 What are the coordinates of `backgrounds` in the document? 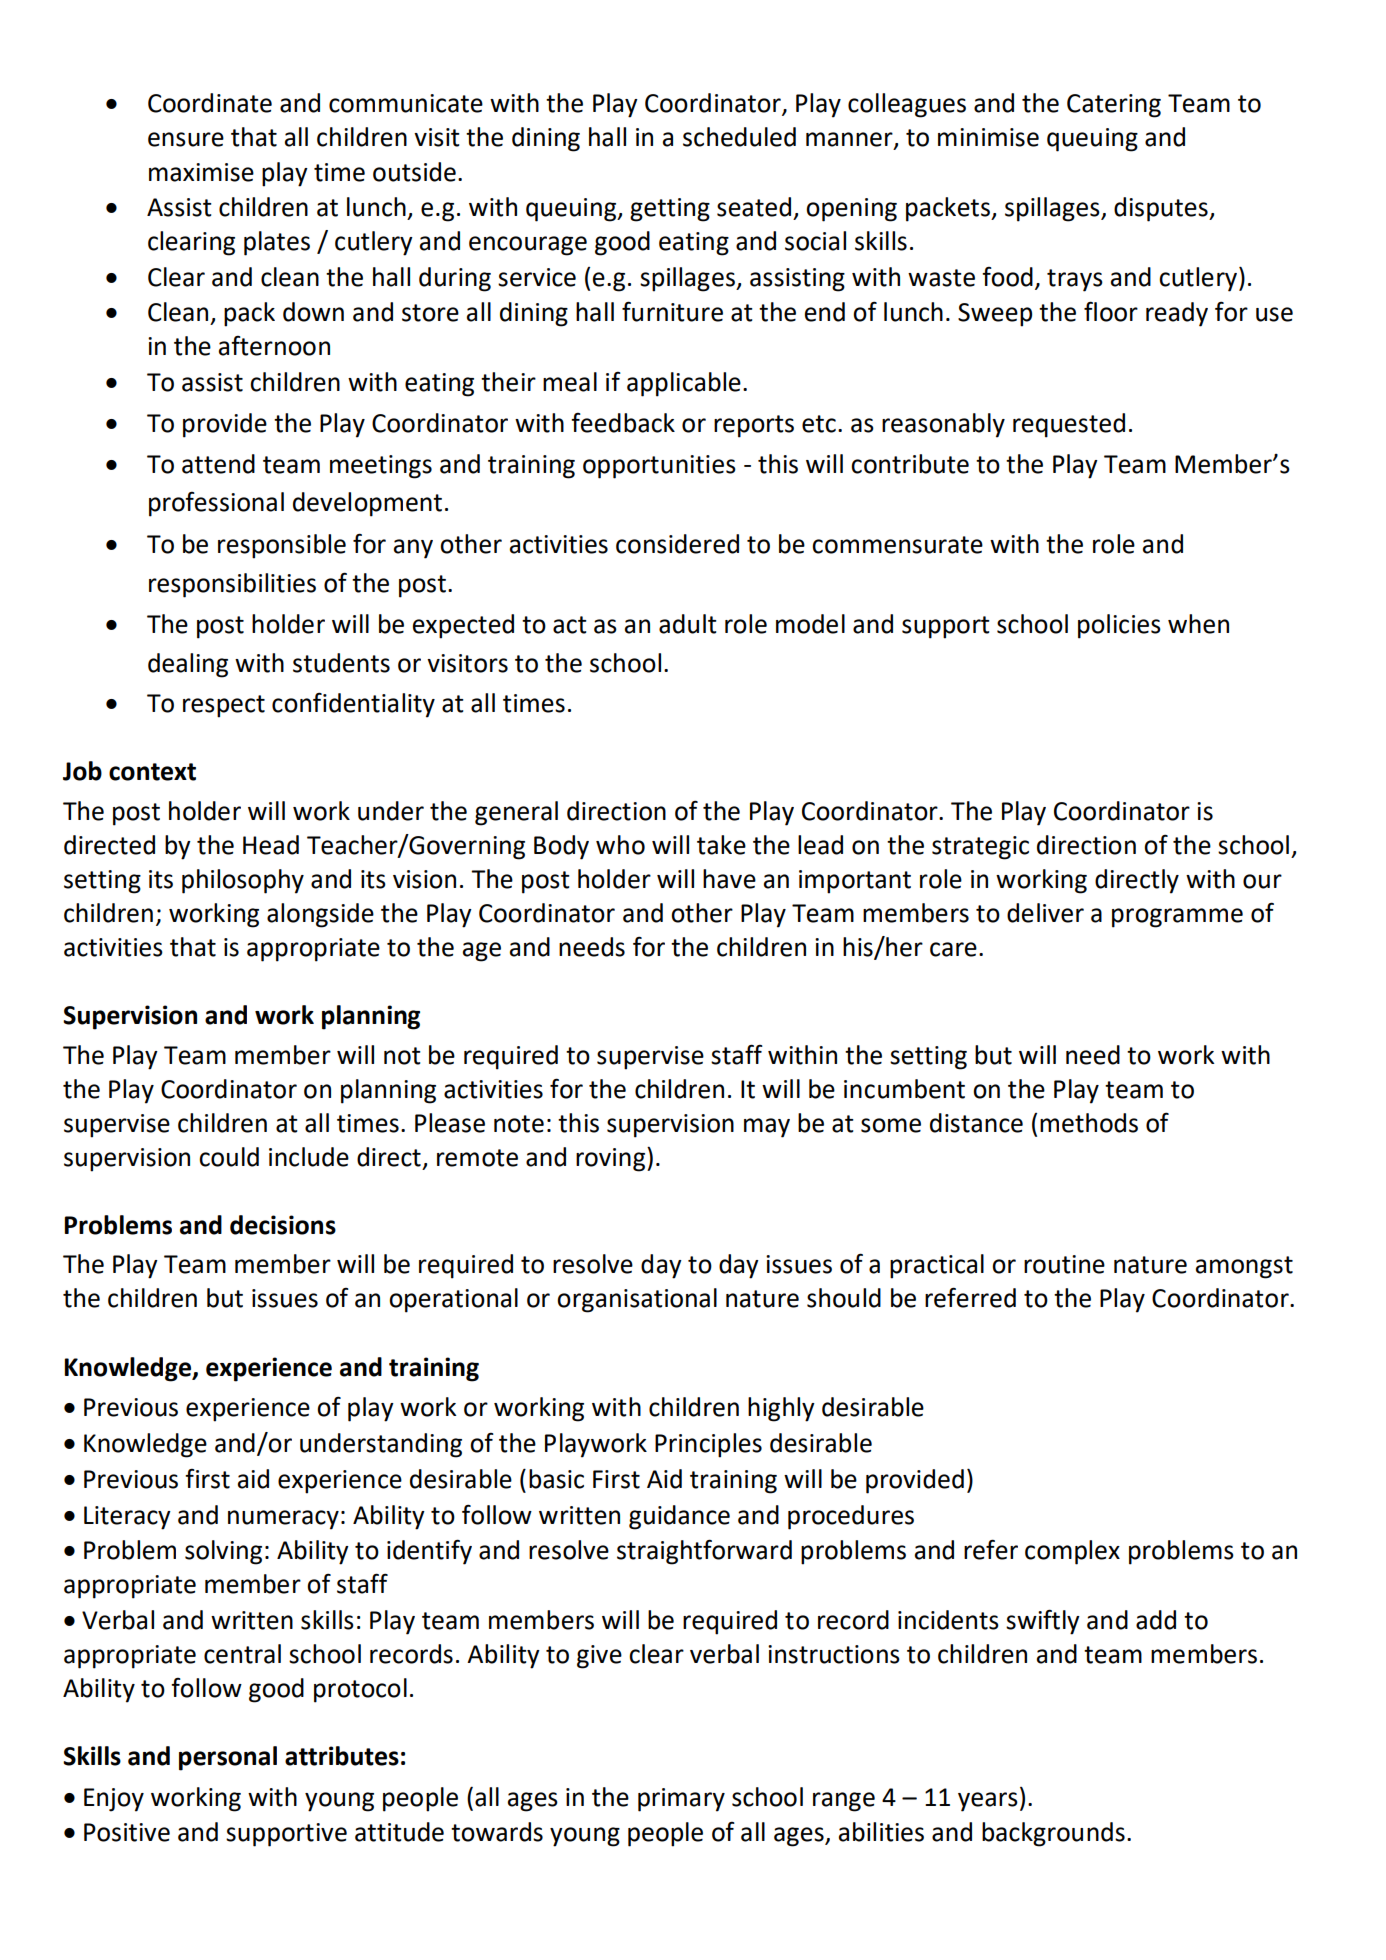 It's located at (1053, 1834).
